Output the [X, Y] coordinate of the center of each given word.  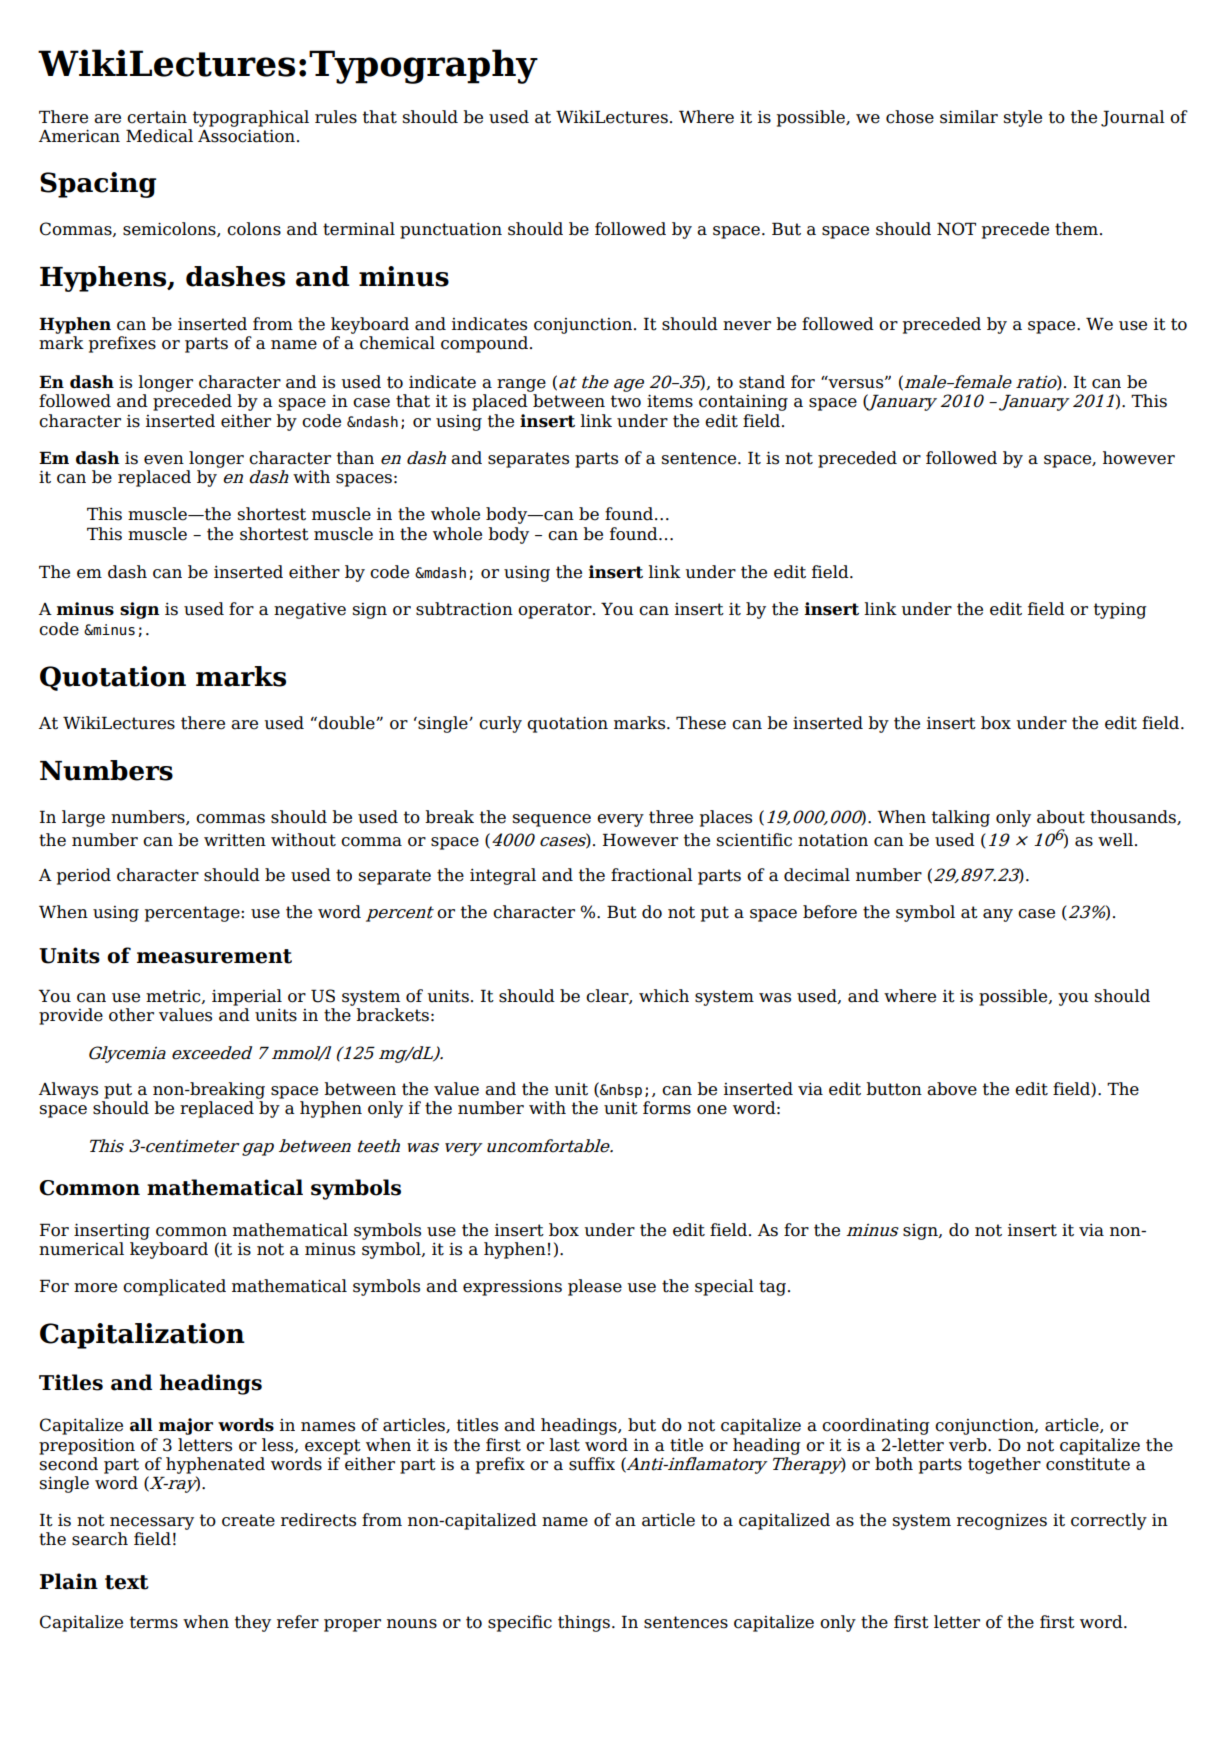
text [127, 1582]
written [235, 840]
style [1023, 118]
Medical [159, 136]
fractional [652, 875]
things [584, 1623]
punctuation [451, 230]
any [998, 915]
